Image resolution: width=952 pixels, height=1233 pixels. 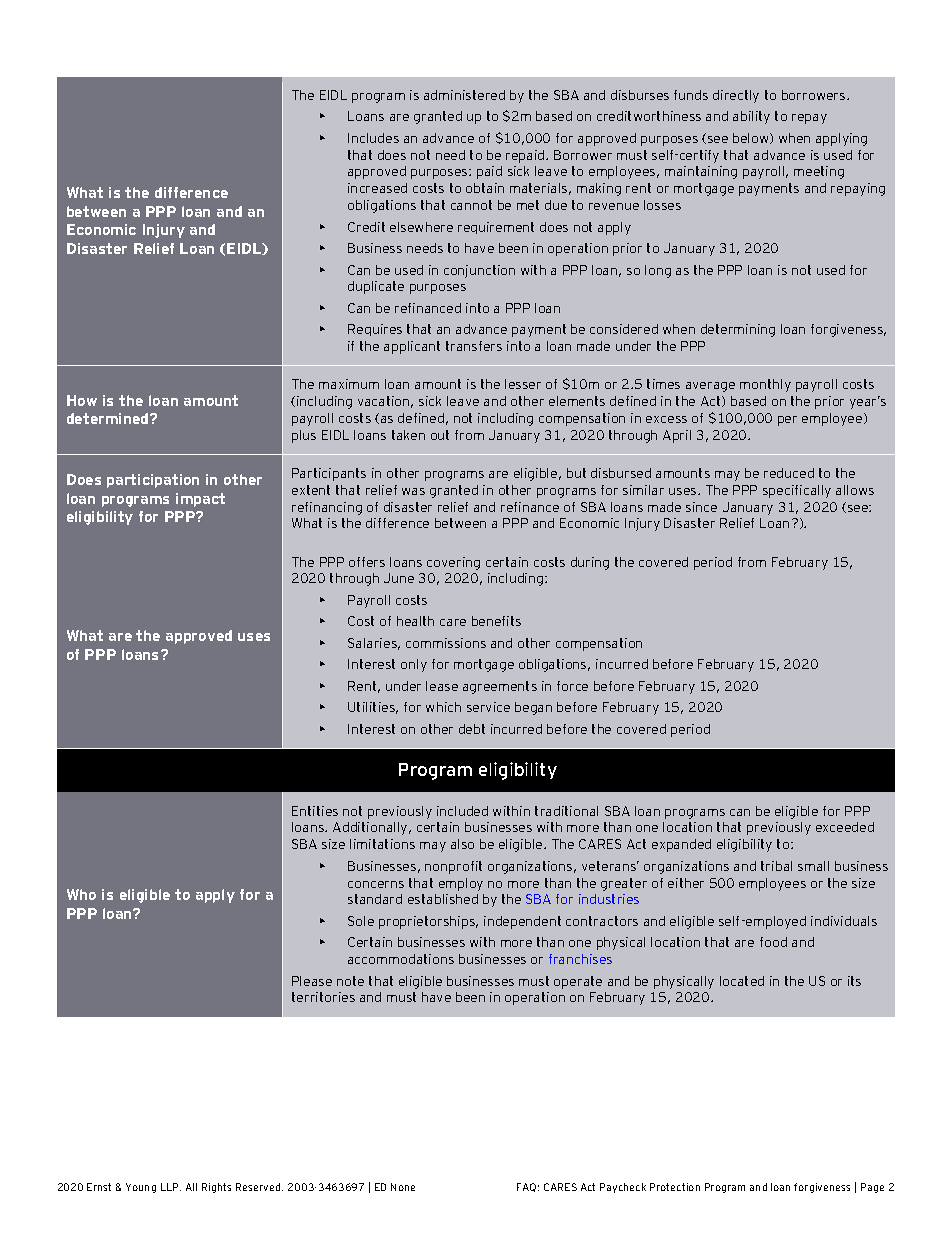 I want to click on commissions, so click(x=446, y=643).
